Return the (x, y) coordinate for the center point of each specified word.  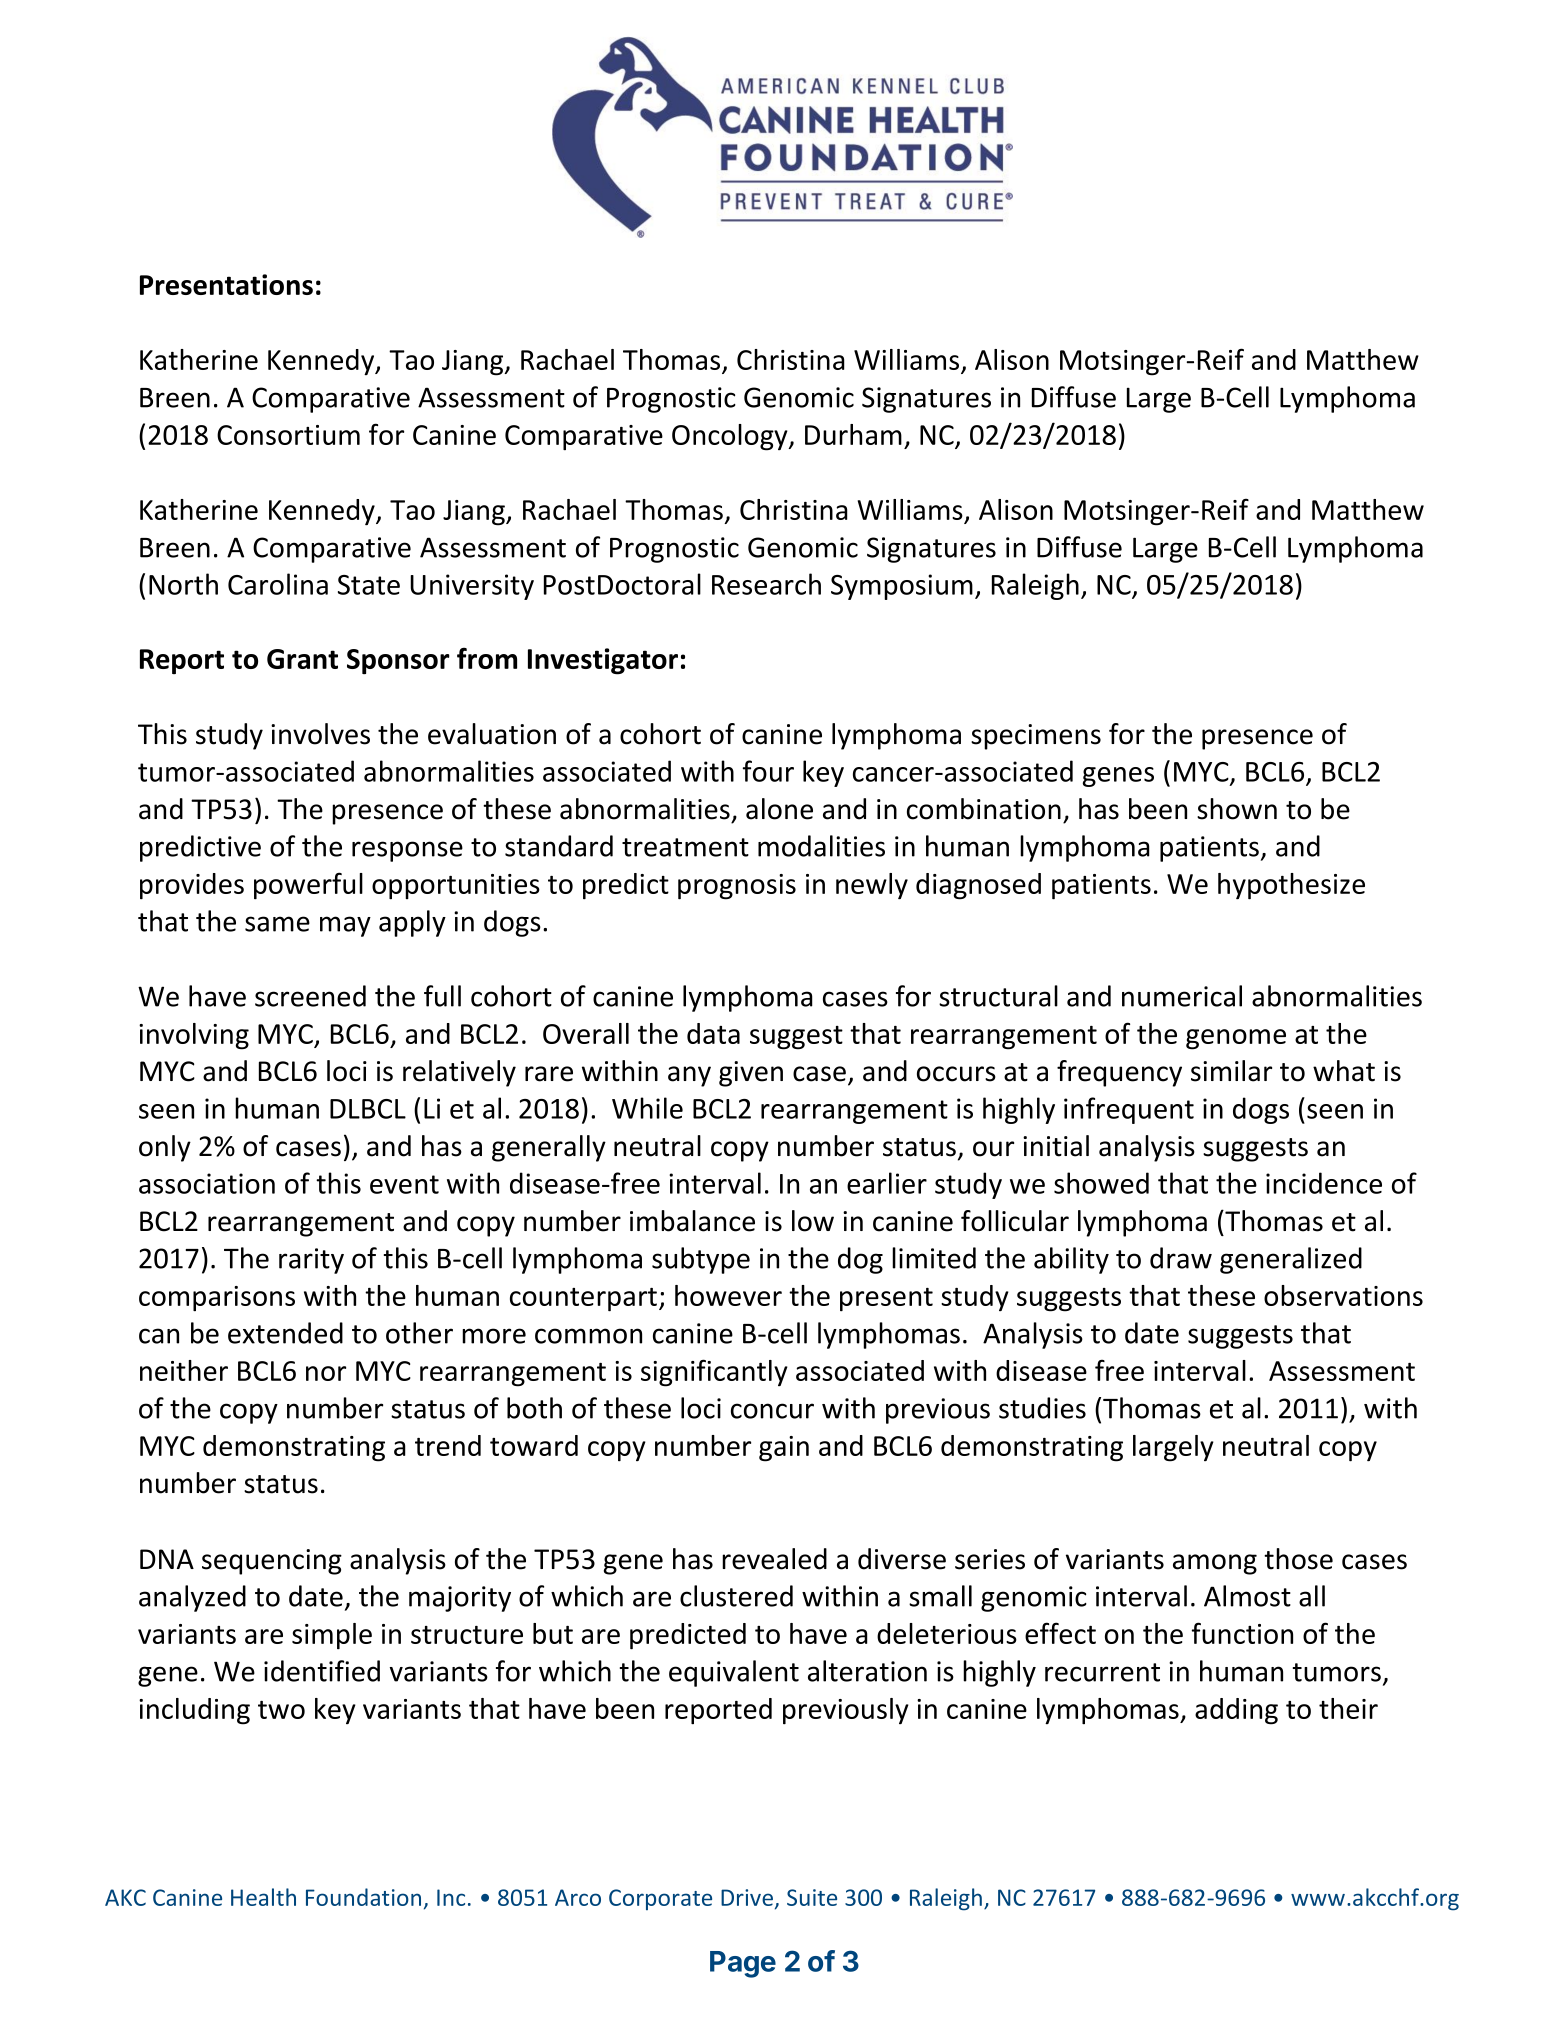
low (813, 1221)
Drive (747, 1897)
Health (263, 1897)
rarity (311, 1261)
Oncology (731, 437)
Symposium (902, 587)
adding (1236, 1711)
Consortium (288, 435)
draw (1181, 1258)
